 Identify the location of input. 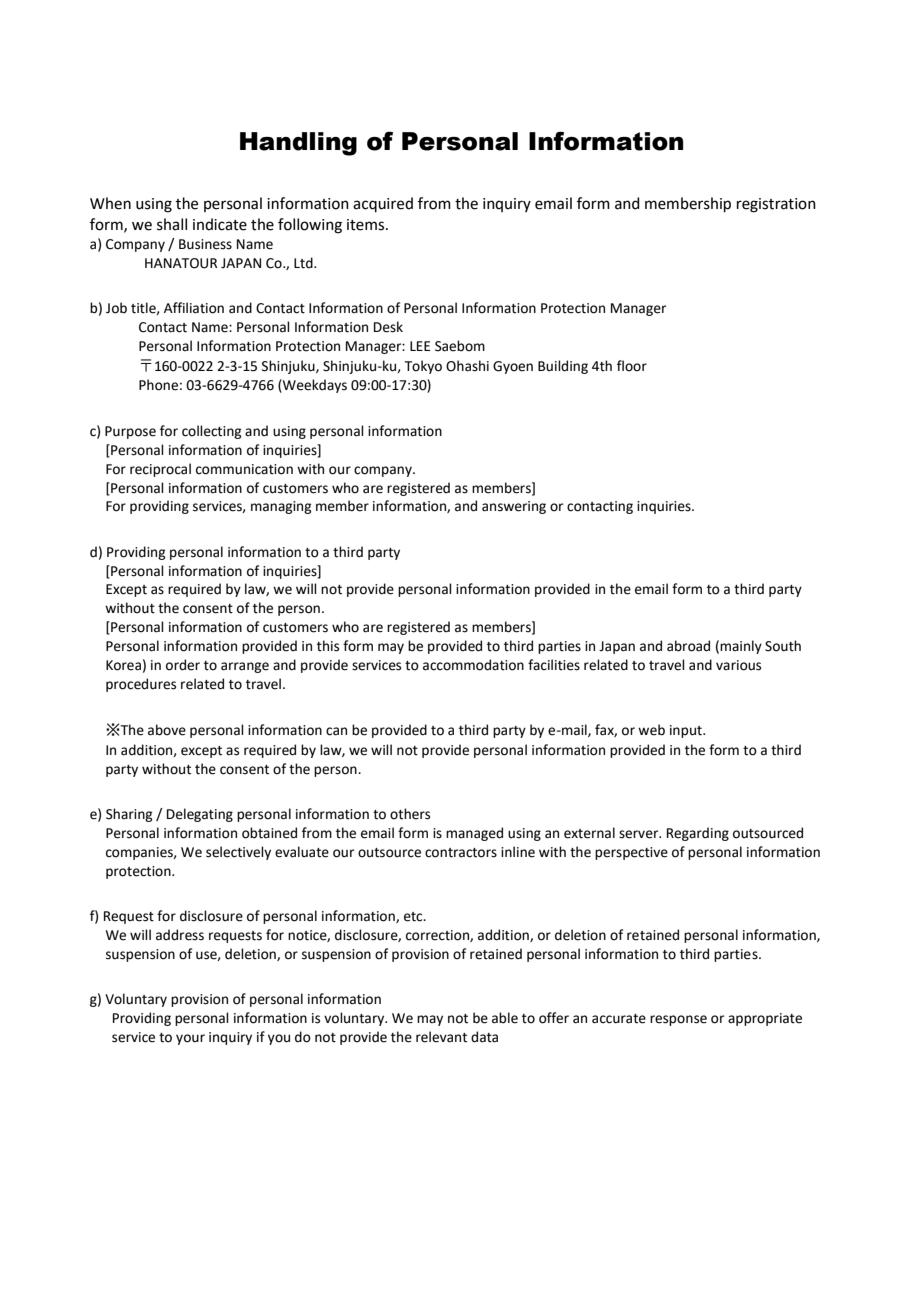
(687, 731).
